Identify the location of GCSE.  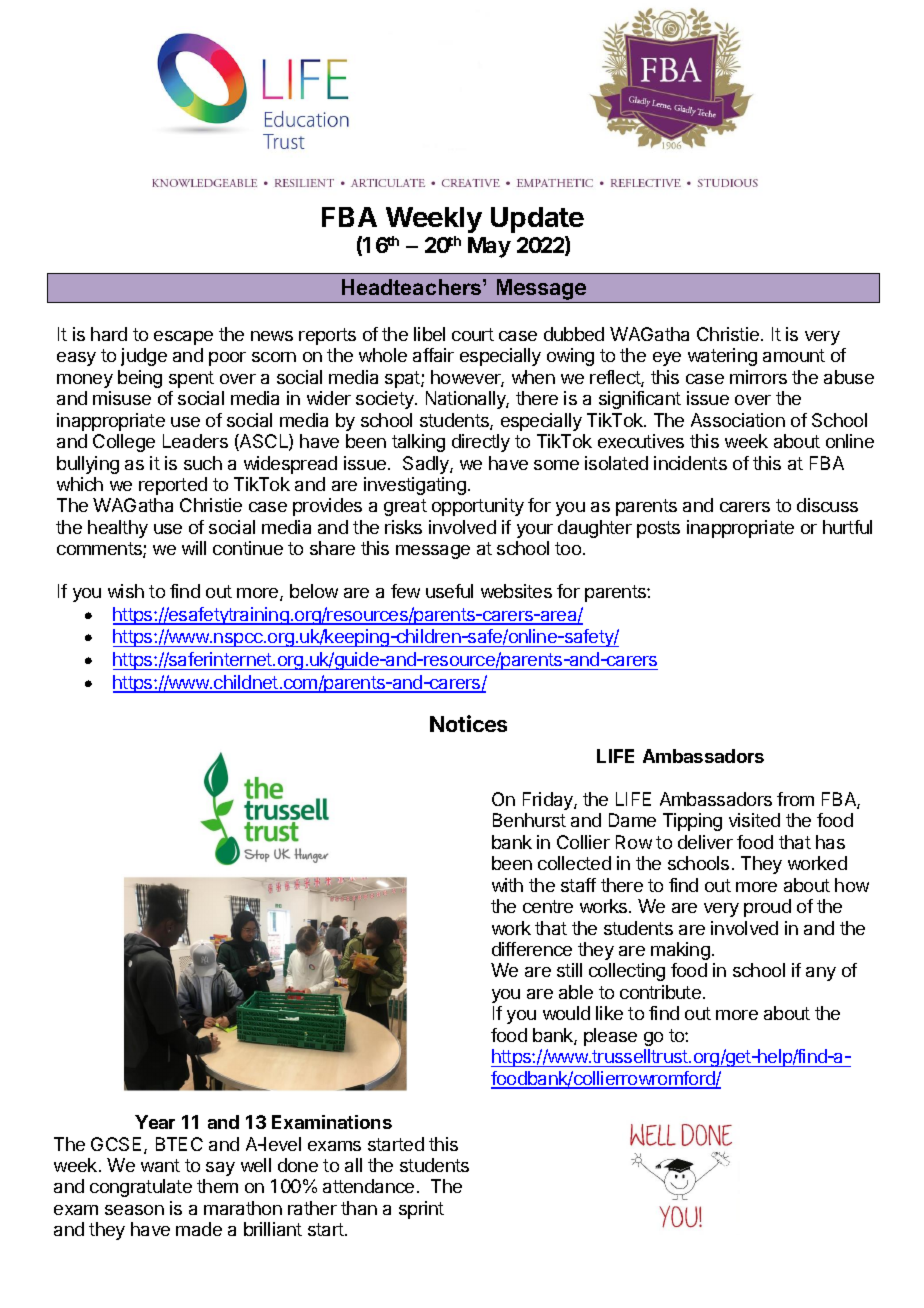
(118, 1145).
